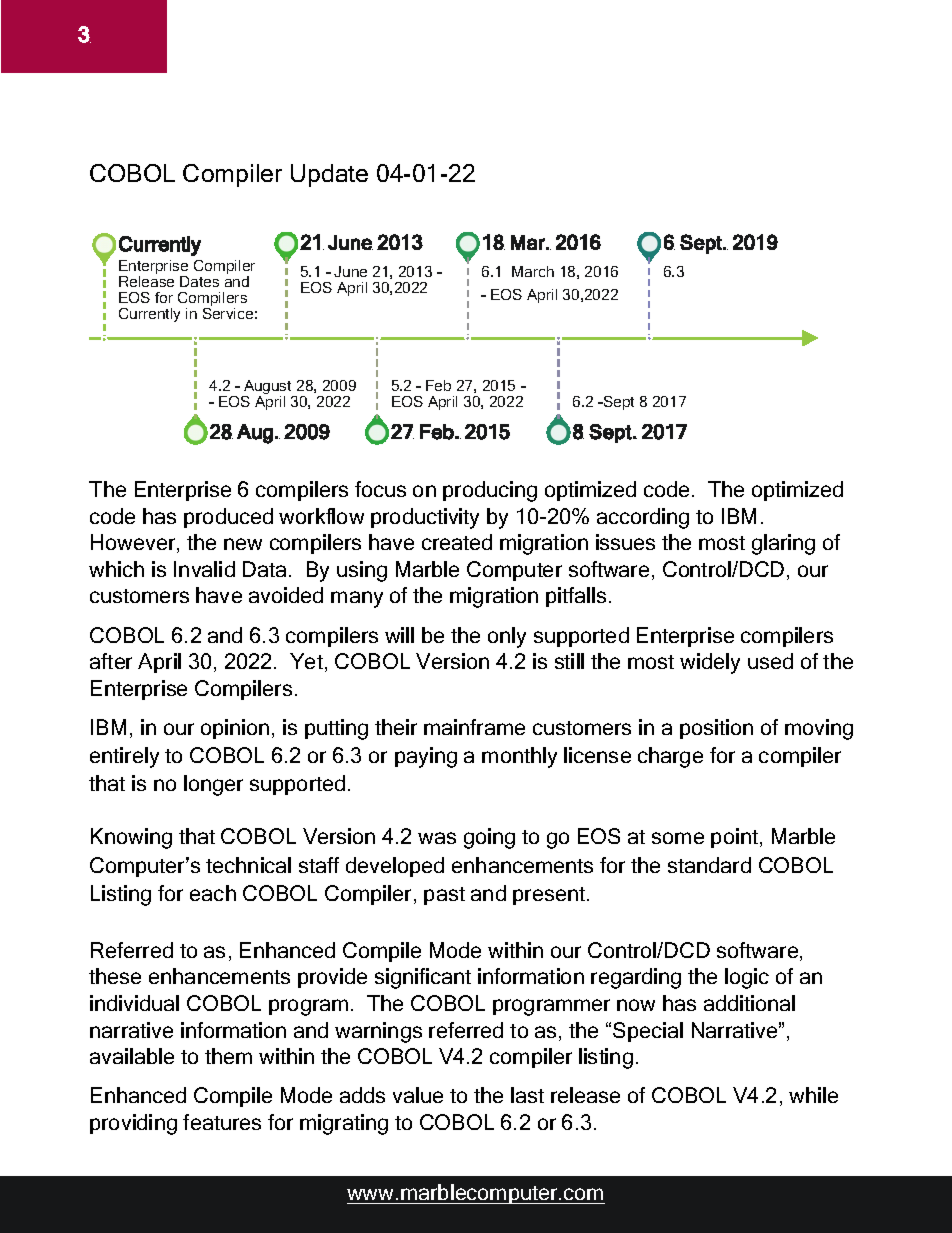 This image has width=952, height=1233. What do you see at coordinates (329, 175) in the image?
I see `Update` at bounding box center [329, 175].
